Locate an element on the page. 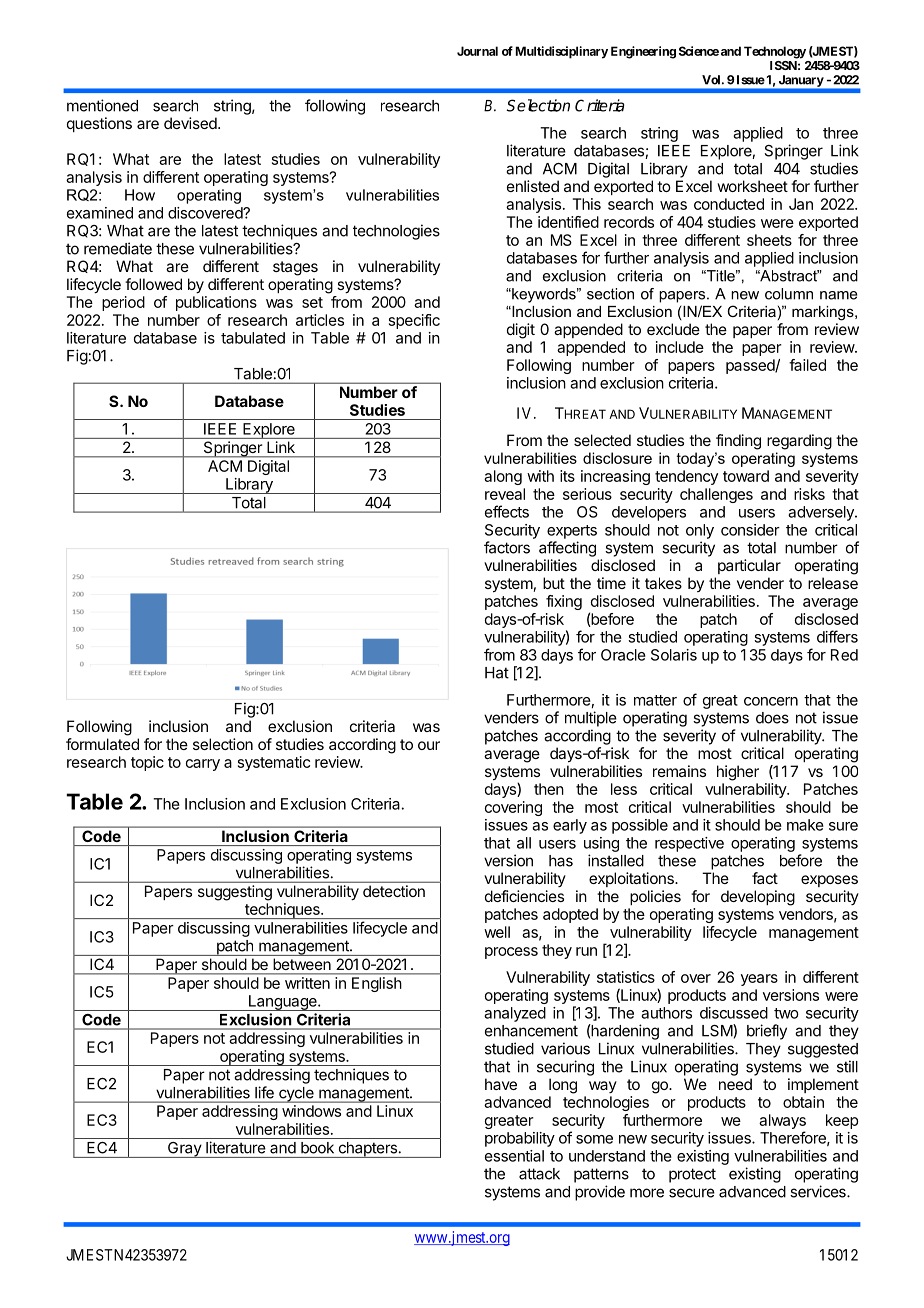 This document has height=1308, width=924. Technology is located at coordinates (775, 52).
